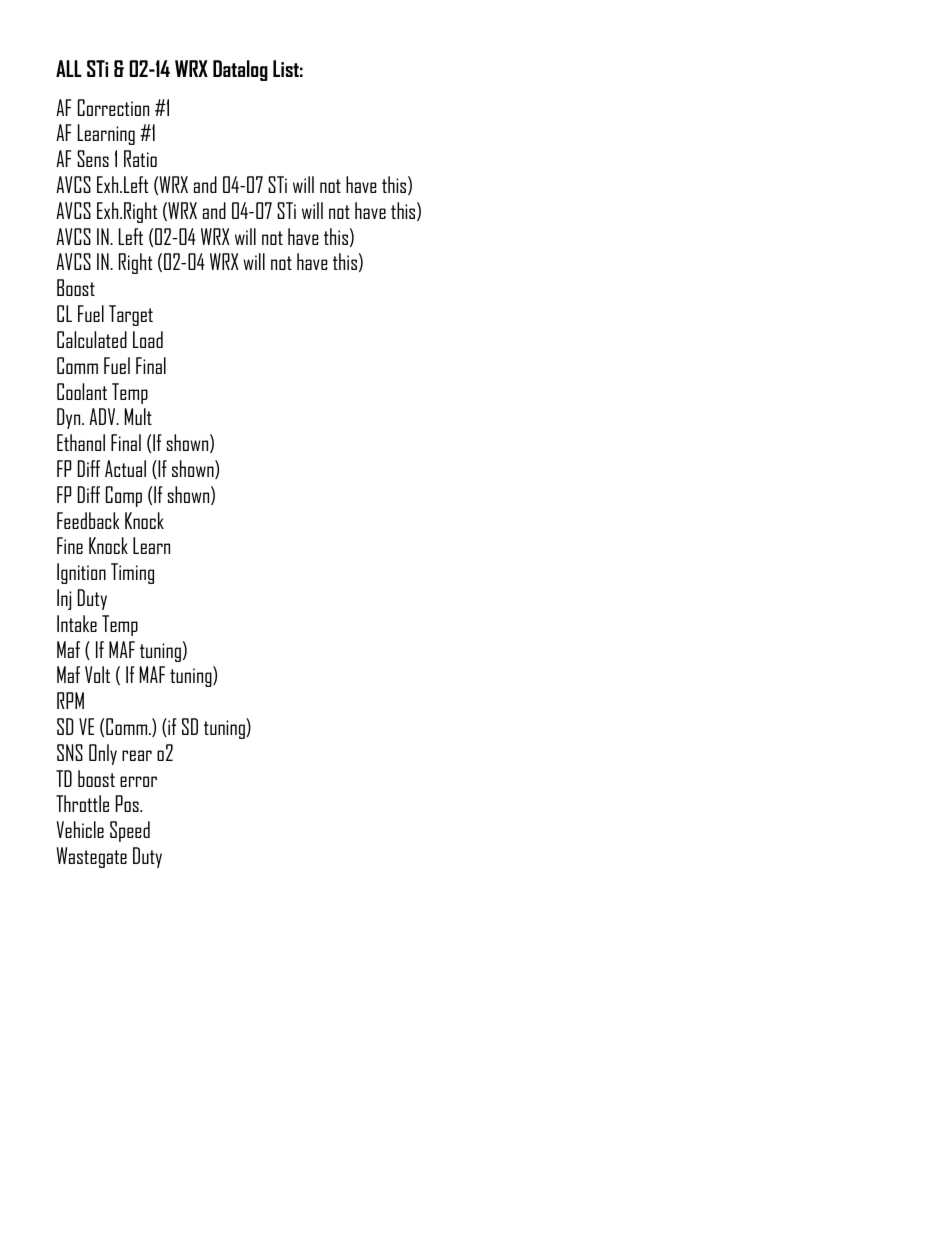 This screenshot has width=952, height=1233. I want to click on Timing, so click(132, 573).
